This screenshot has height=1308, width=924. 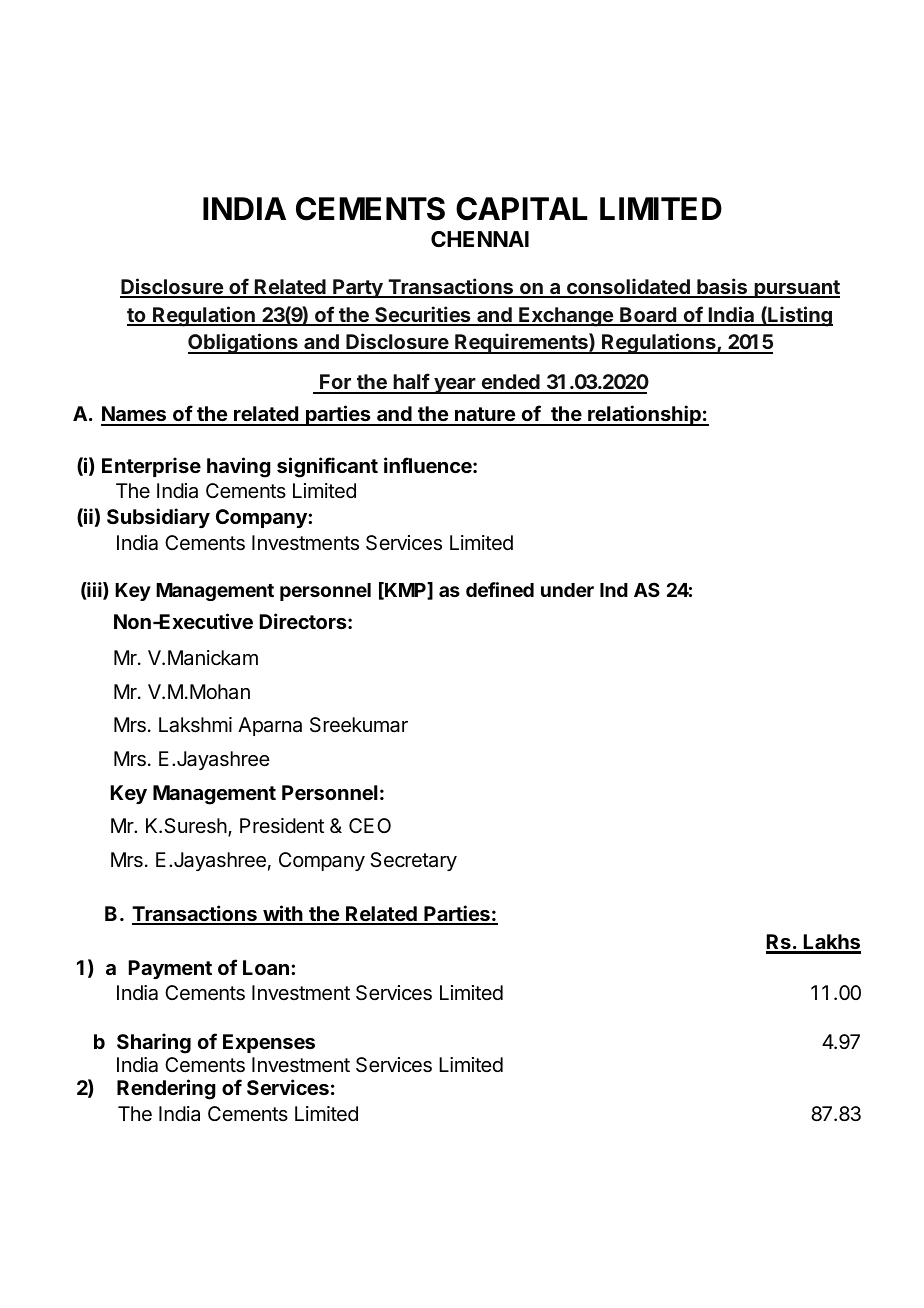 What do you see at coordinates (166, 1089) in the screenshot?
I see `Rendering` at bounding box center [166, 1089].
